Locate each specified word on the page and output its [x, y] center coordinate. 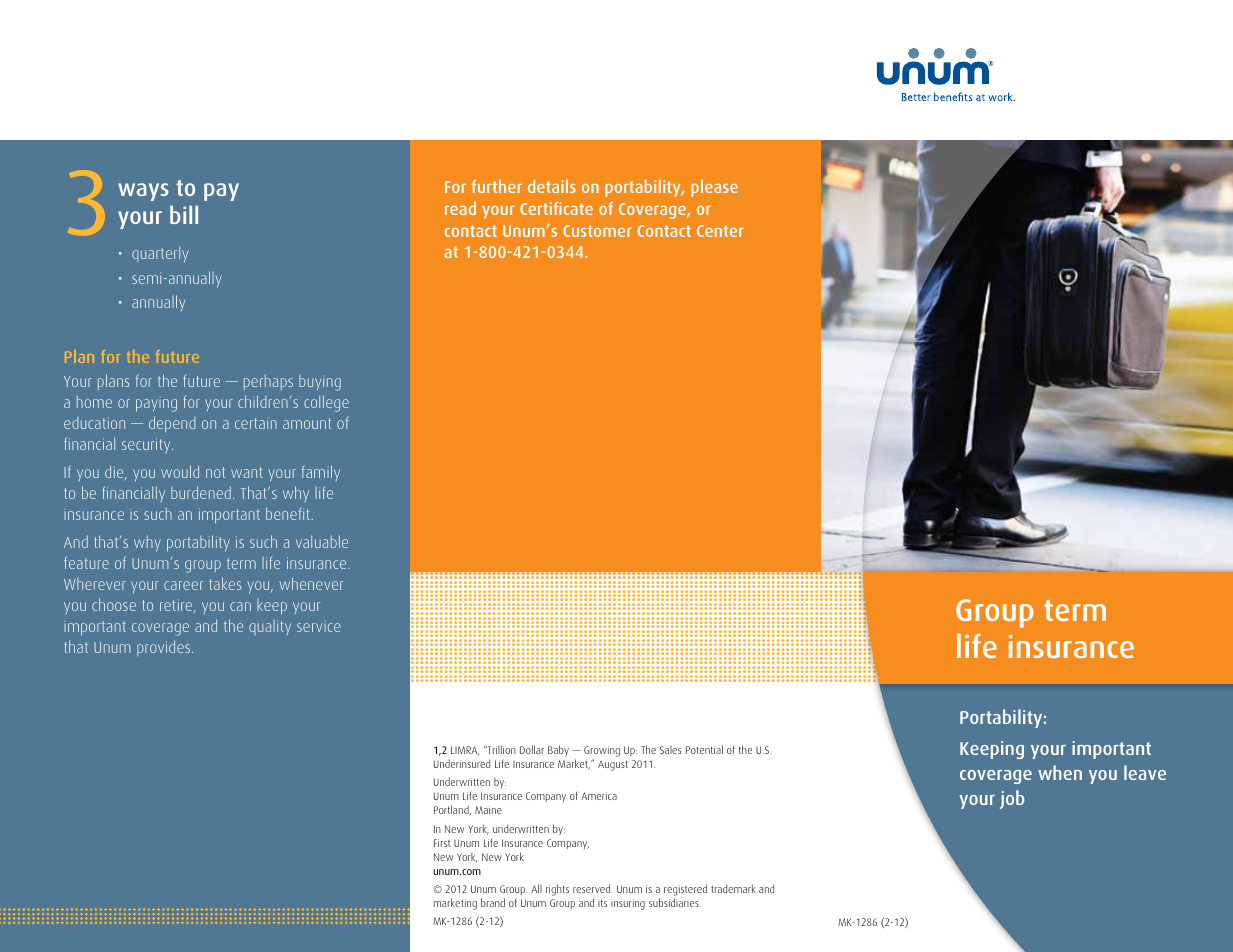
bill [184, 215]
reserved [593, 888]
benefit [289, 513]
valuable [322, 541]
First [442, 843]
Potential [704, 749]
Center [720, 231]
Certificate [556, 208]
